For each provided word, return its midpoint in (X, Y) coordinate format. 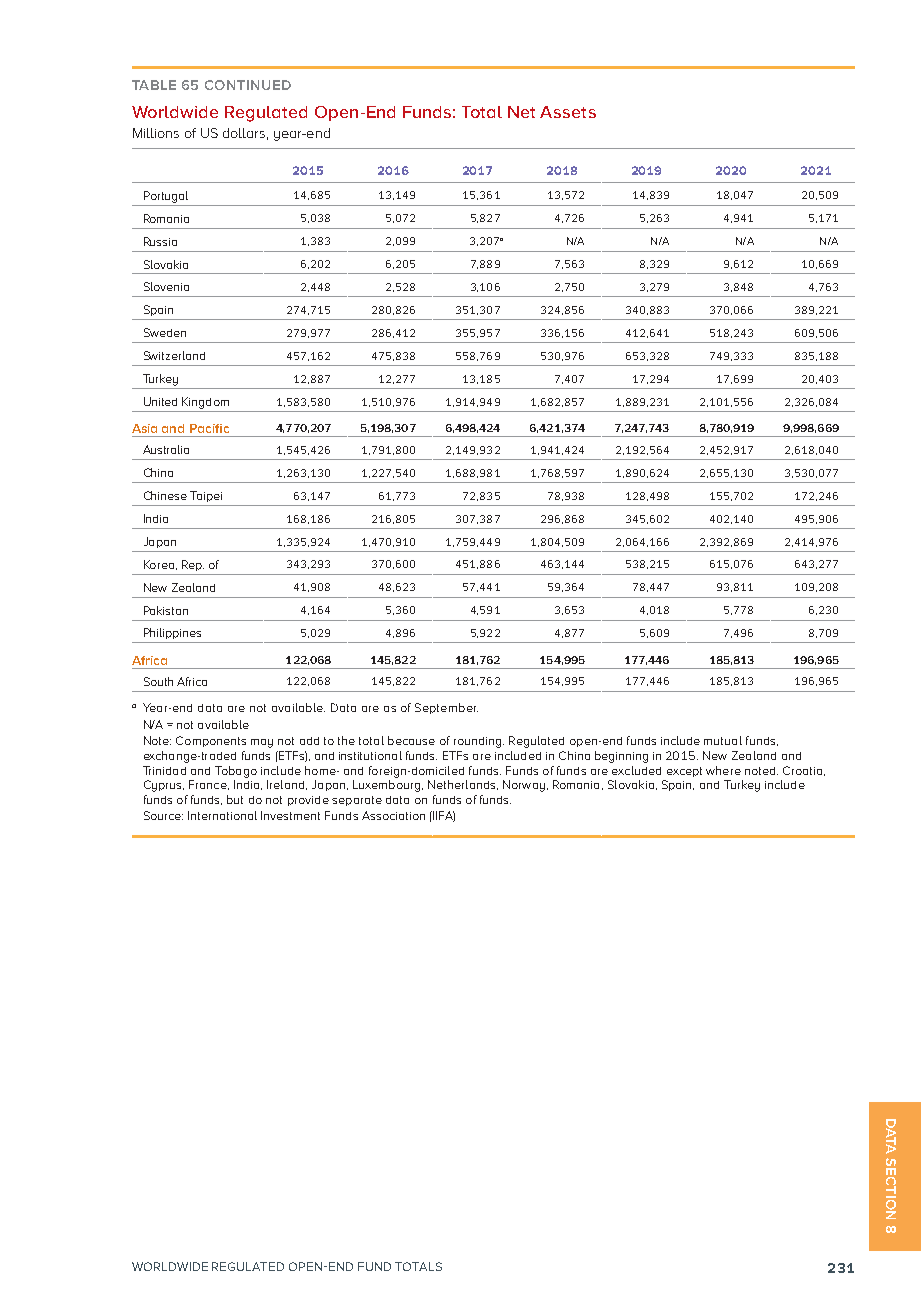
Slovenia (166, 286)
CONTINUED (248, 85)
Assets (568, 112)
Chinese (165, 495)
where (723, 770)
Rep (193, 565)
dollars (244, 133)
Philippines (172, 633)
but (235, 799)
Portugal (166, 197)
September (446, 708)
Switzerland (174, 355)
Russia (160, 241)
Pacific (209, 428)
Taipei (206, 496)
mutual (723, 740)
